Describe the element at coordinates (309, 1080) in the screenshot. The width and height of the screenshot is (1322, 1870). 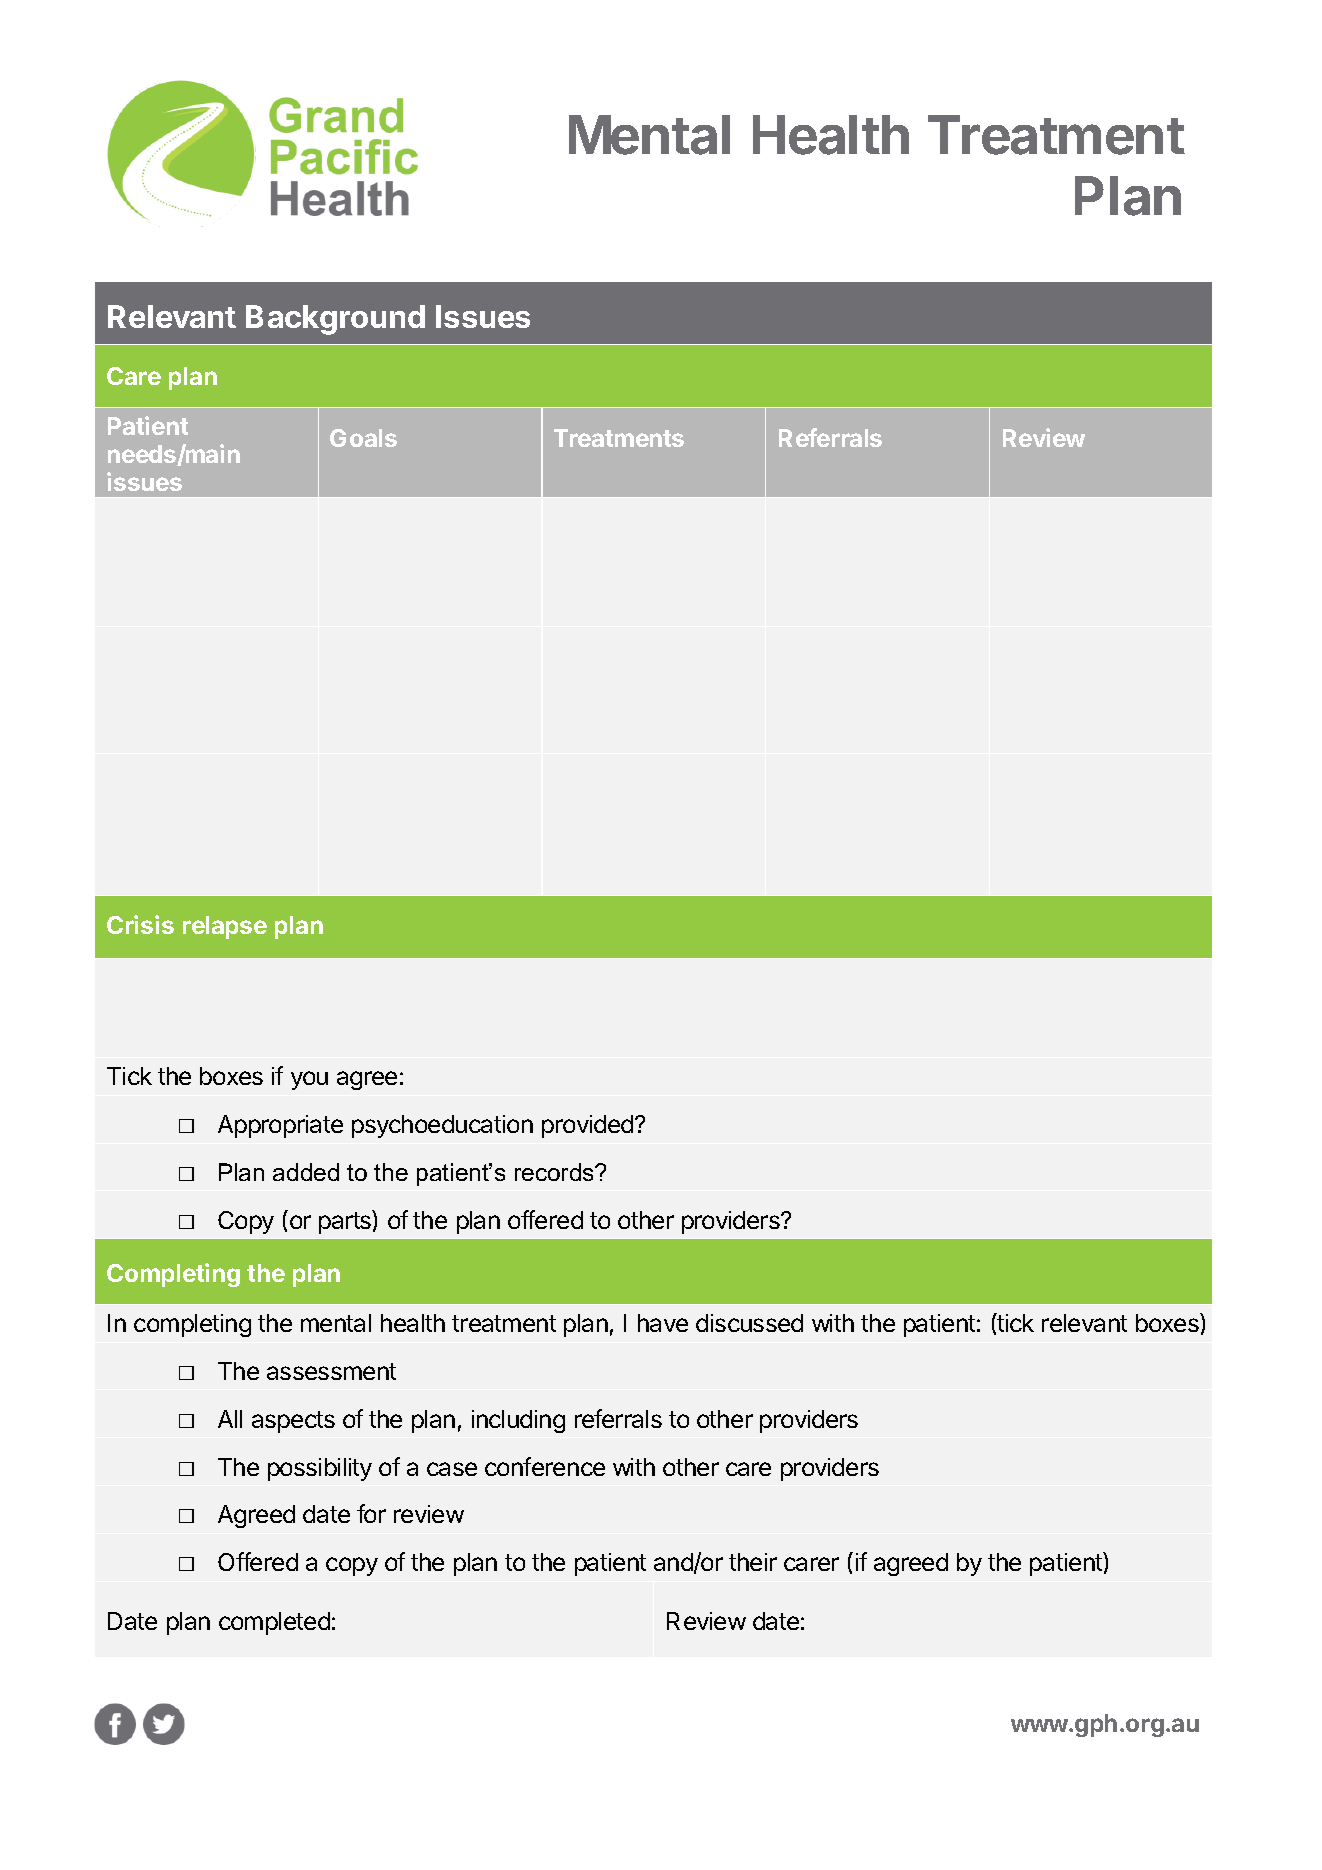
I see `you` at that location.
